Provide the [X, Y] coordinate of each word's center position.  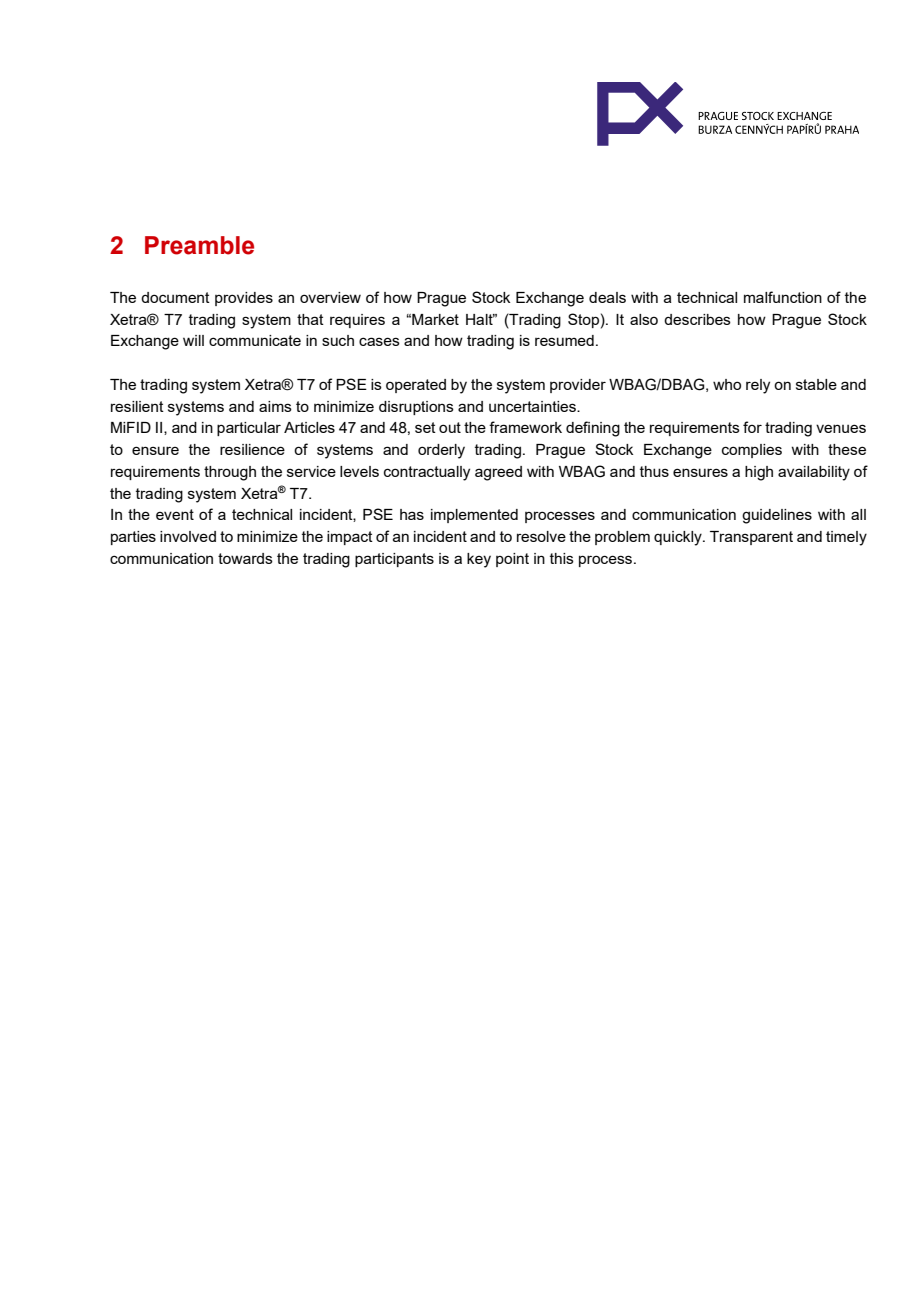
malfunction [783, 297]
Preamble [199, 245]
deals [607, 297]
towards [245, 558]
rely [758, 386]
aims [275, 406]
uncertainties [533, 406]
